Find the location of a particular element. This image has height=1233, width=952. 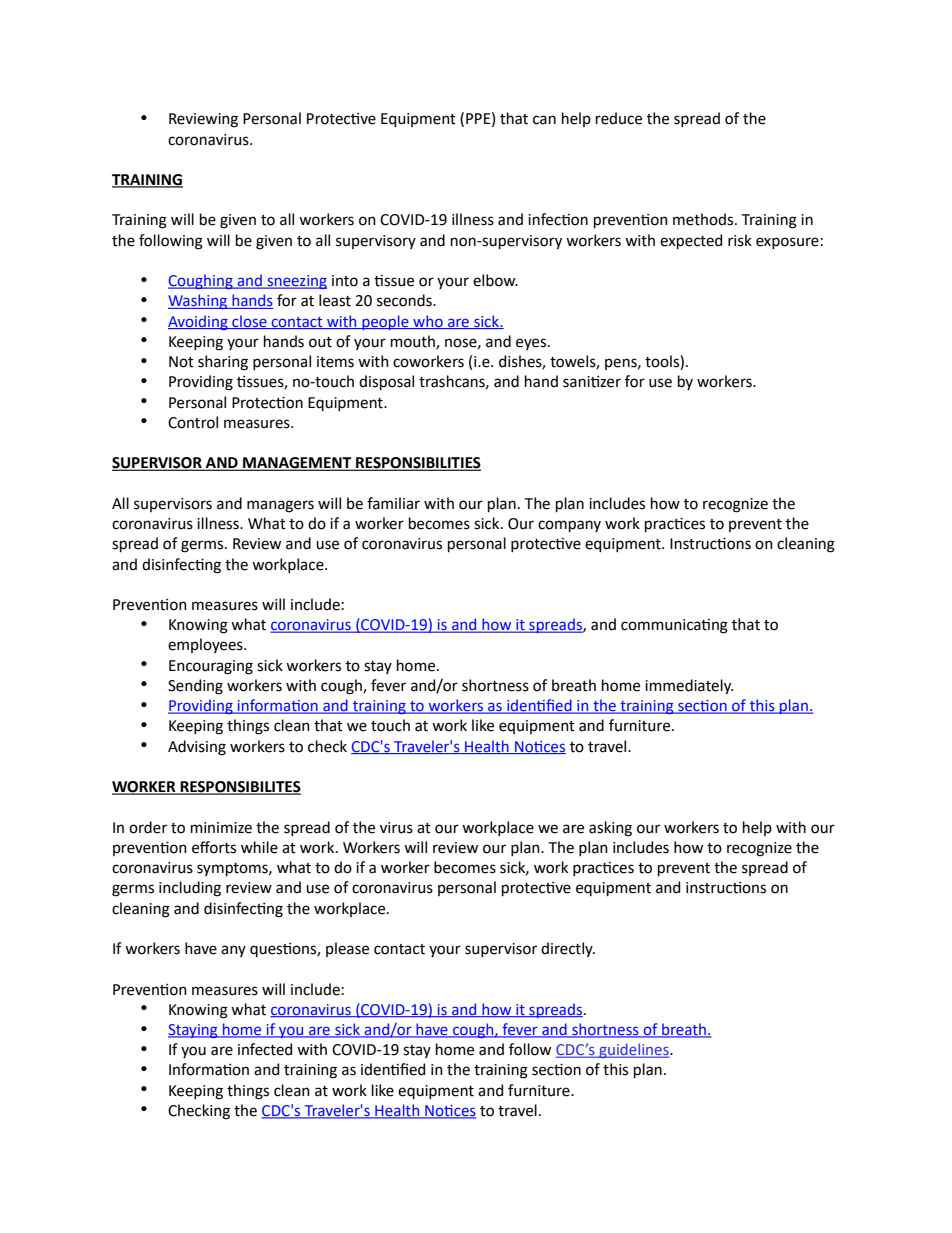

guidelines is located at coordinates (634, 1050).
